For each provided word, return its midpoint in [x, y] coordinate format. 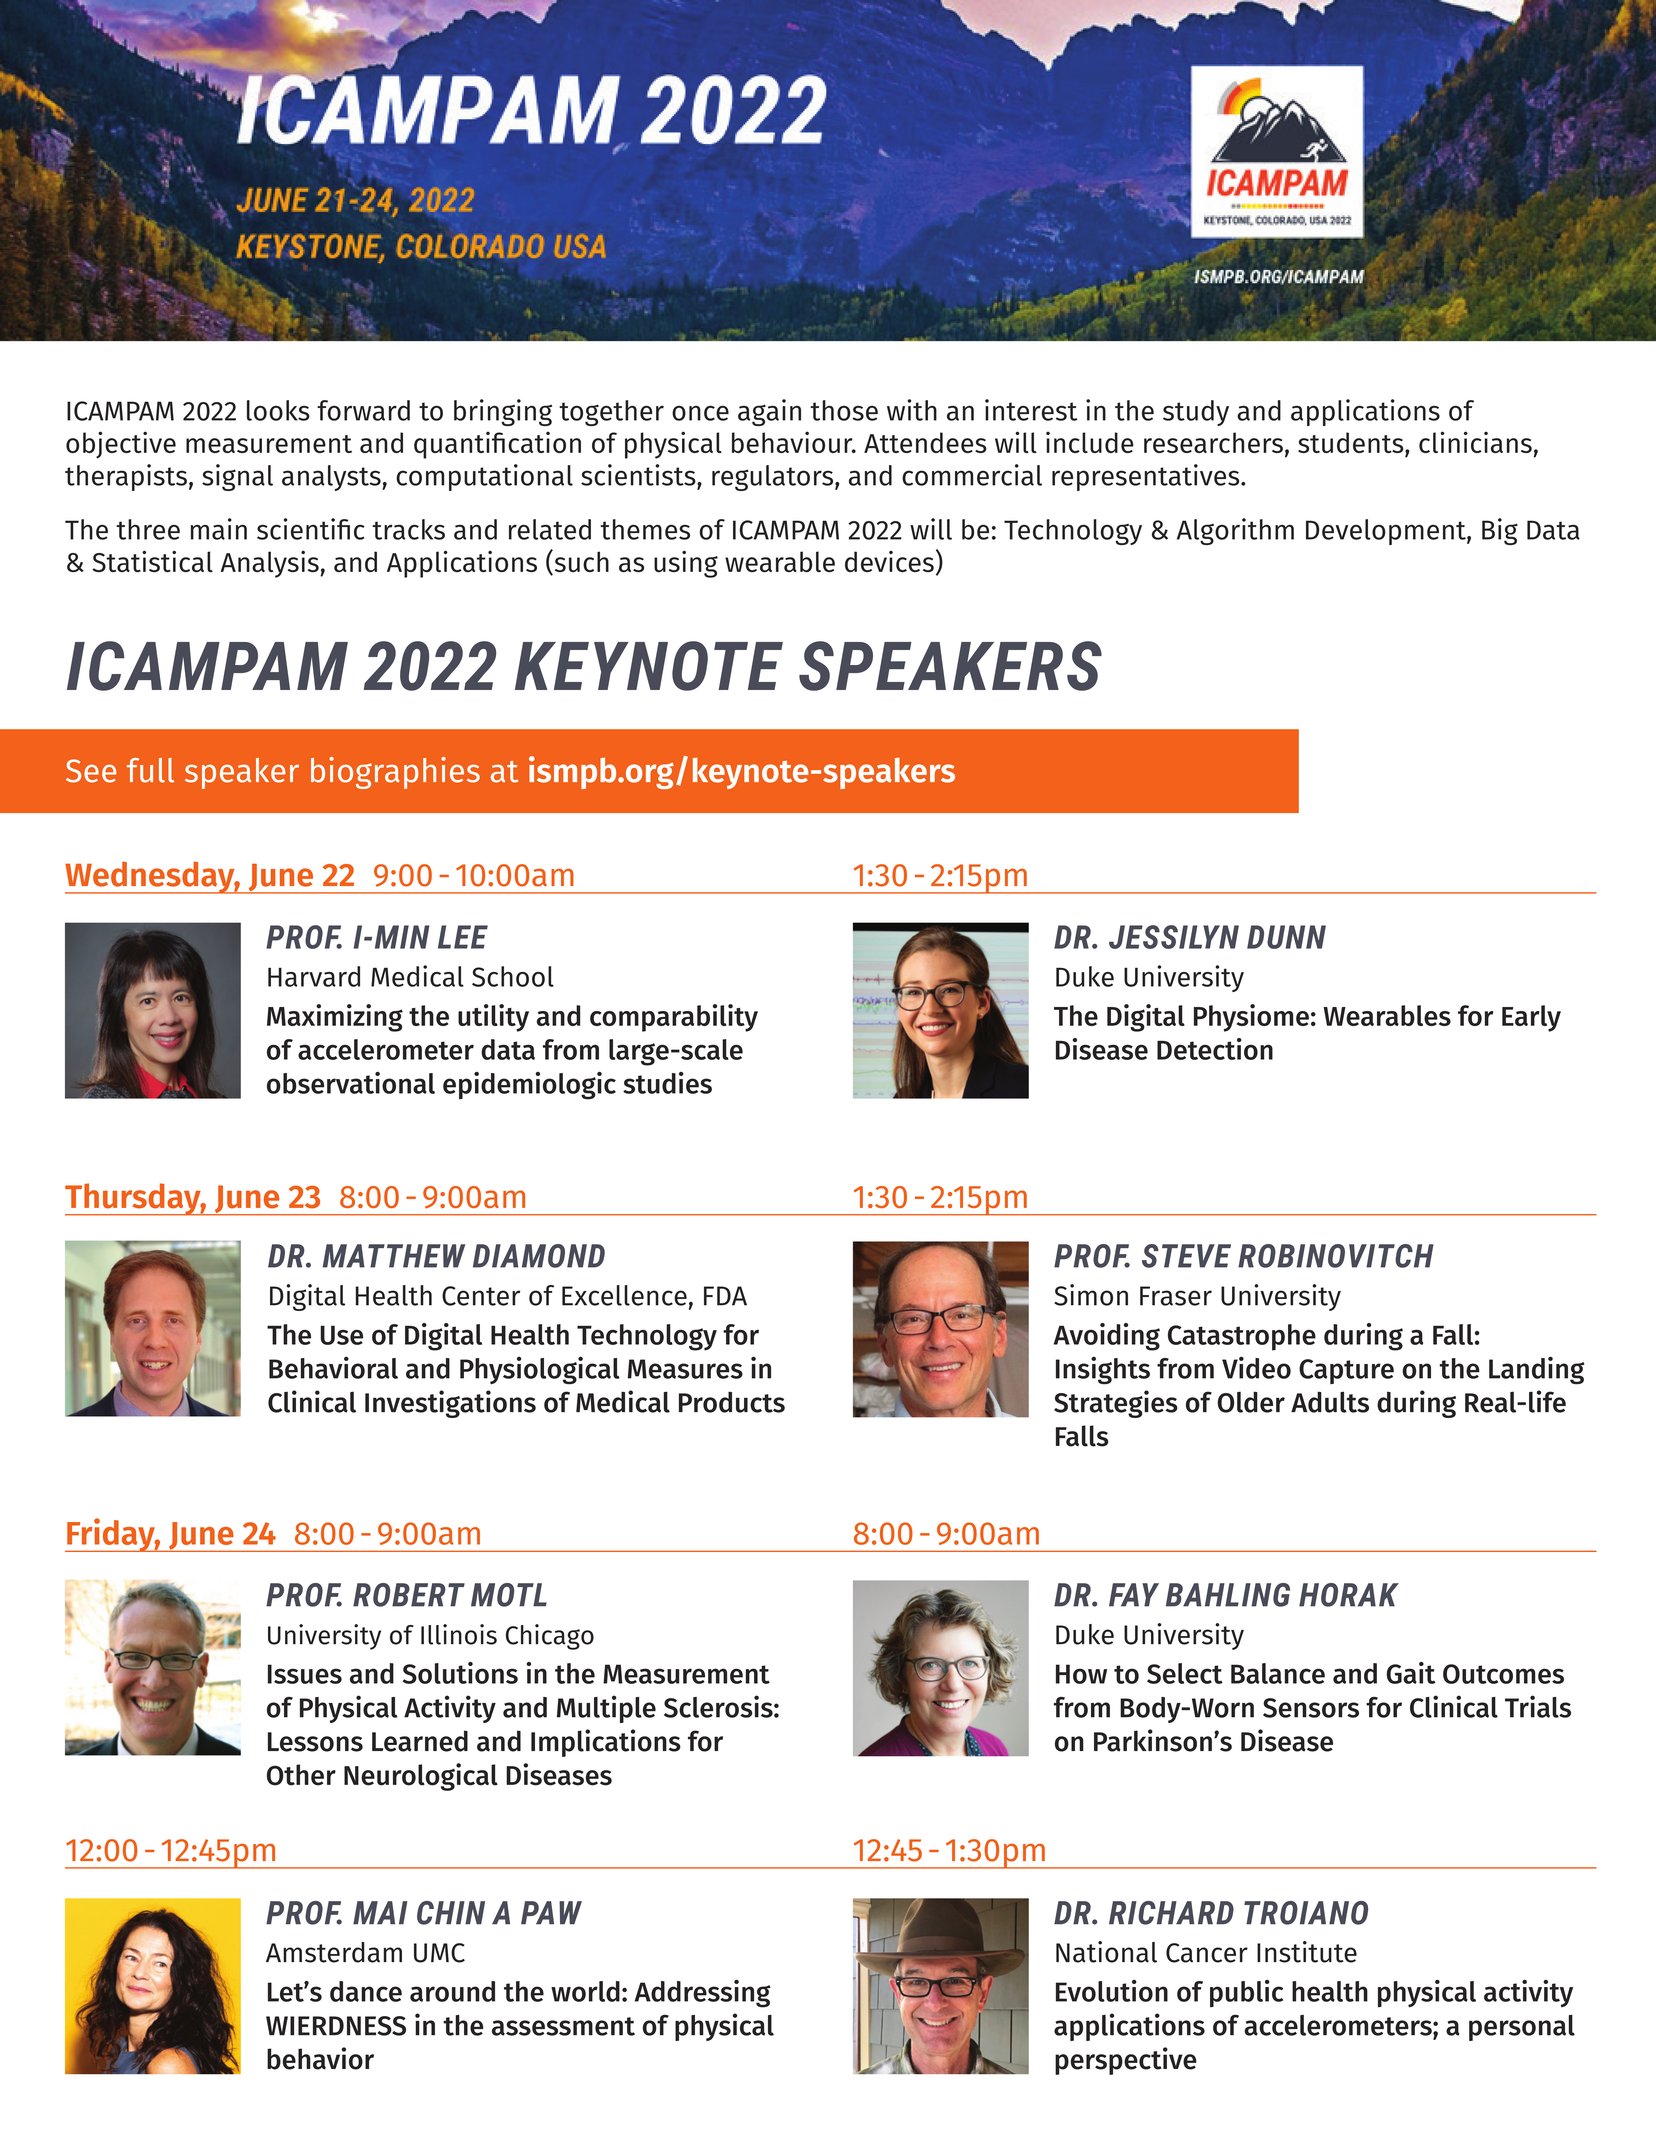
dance [366, 1991]
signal [237, 477]
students [1352, 444]
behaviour [793, 442]
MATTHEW [394, 1256]
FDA [725, 1296]
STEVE [1186, 1256]
